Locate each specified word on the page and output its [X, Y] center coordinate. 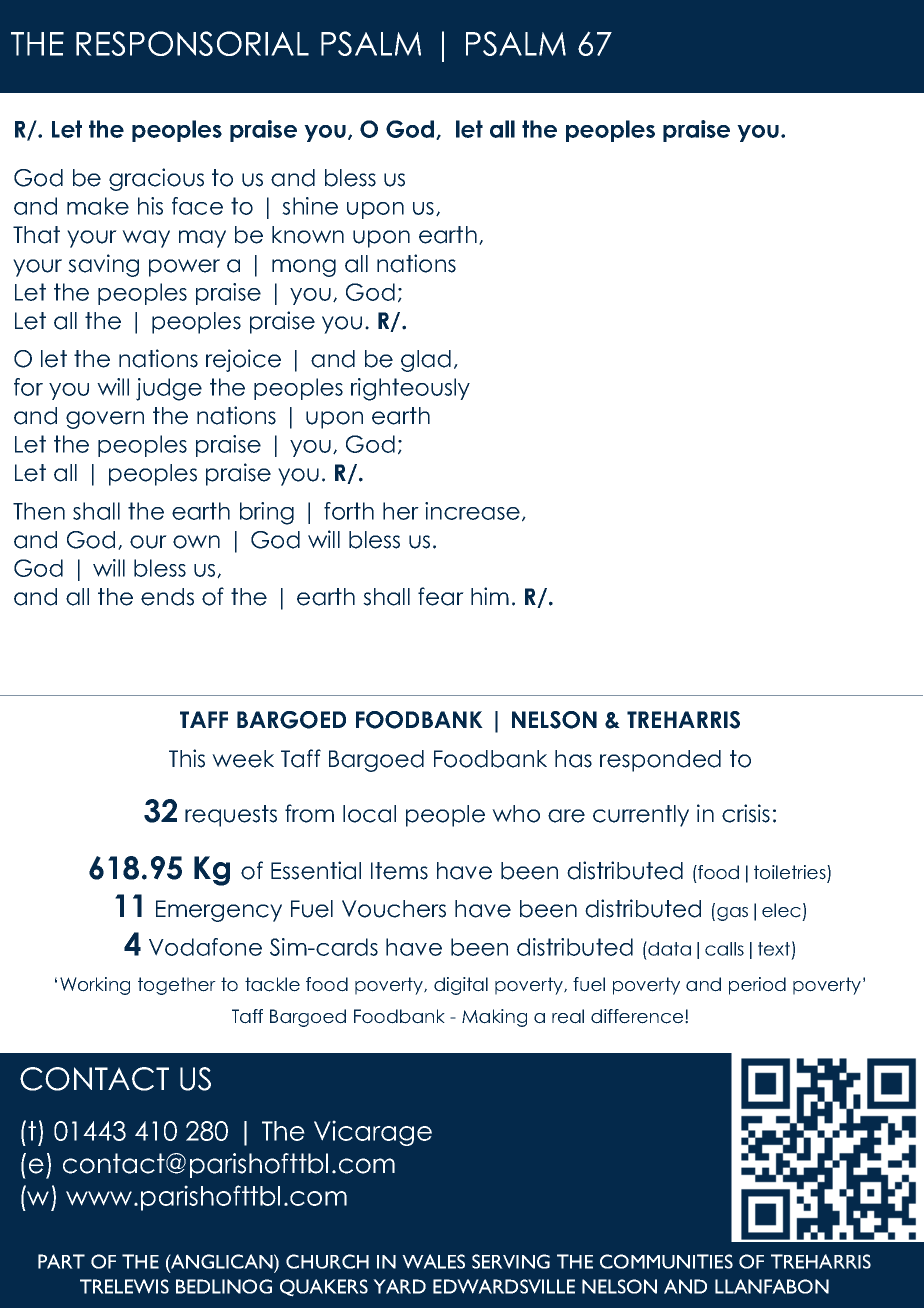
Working [95, 986]
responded [660, 761]
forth [349, 511]
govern [105, 420]
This [187, 758]
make [98, 206]
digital [461, 986]
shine [310, 206]
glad [426, 361]
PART [61, 1261]
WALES [433, 1261]
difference [638, 1016]
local [369, 814]
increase [472, 511]
